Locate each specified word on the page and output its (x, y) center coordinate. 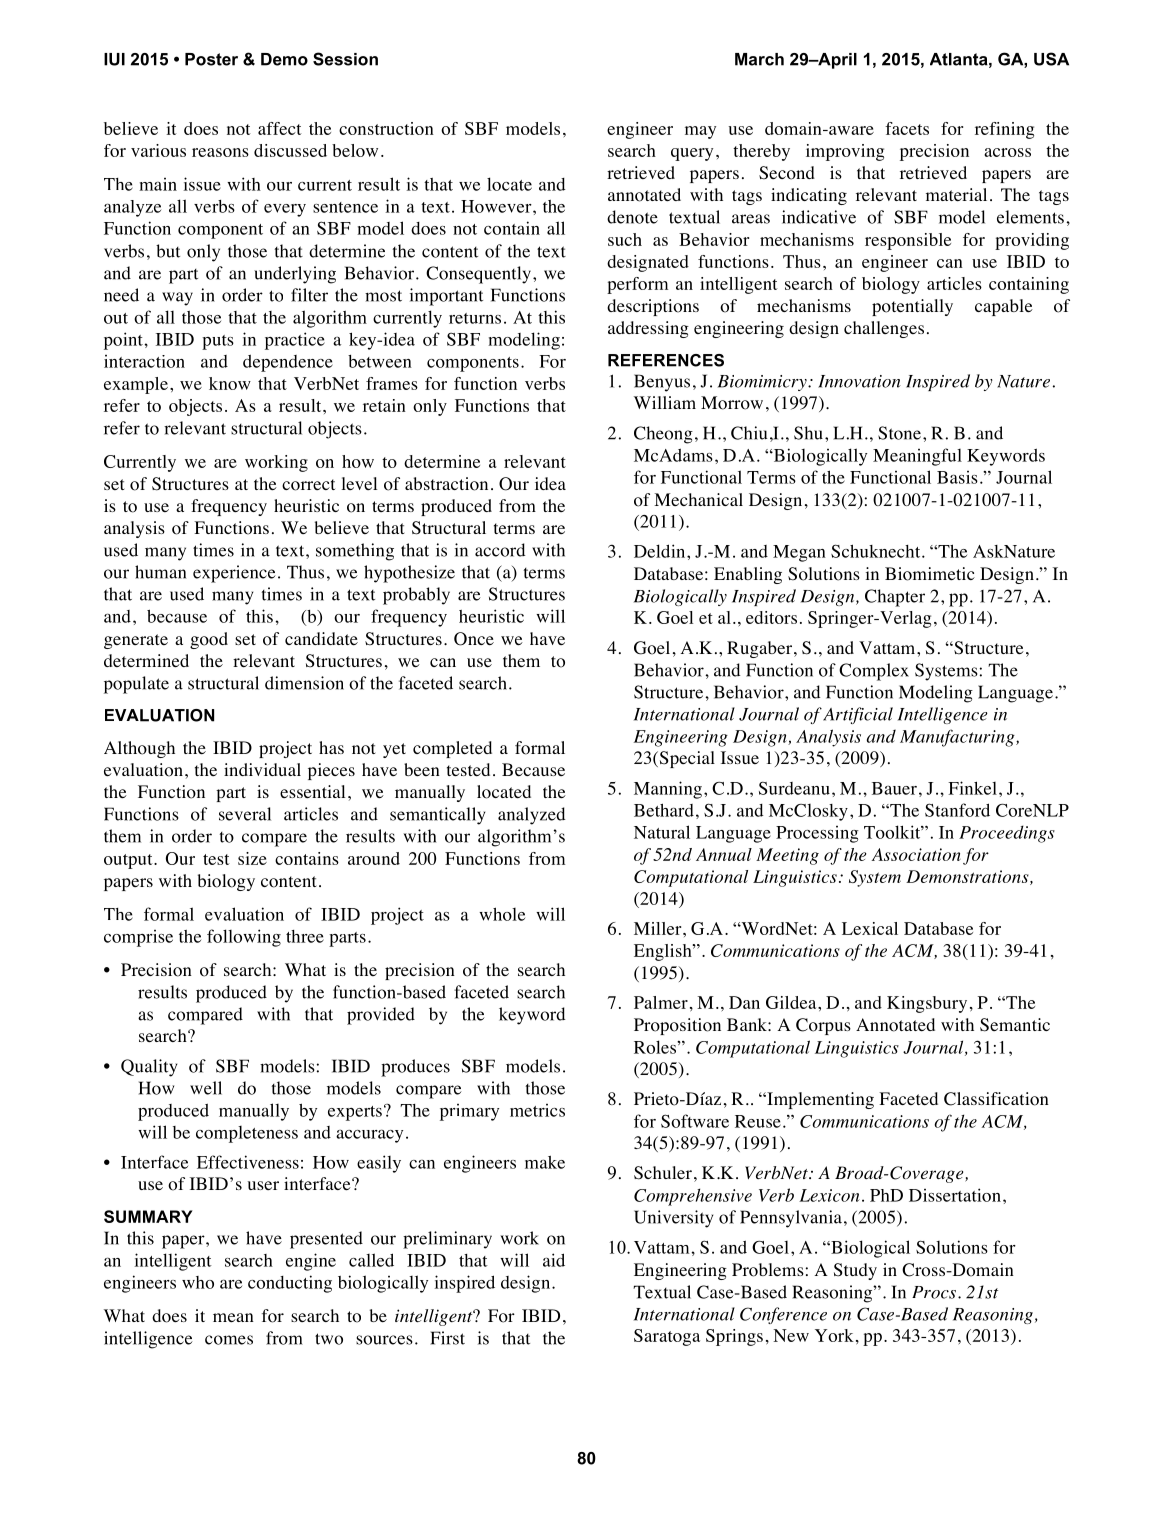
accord (500, 550)
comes (229, 1340)
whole (502, 914)
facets (907, 128)
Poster (211, 59)
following (244, 938)
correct (308, 485)
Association (916, 854)
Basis (957, 477)
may (700, 132)
